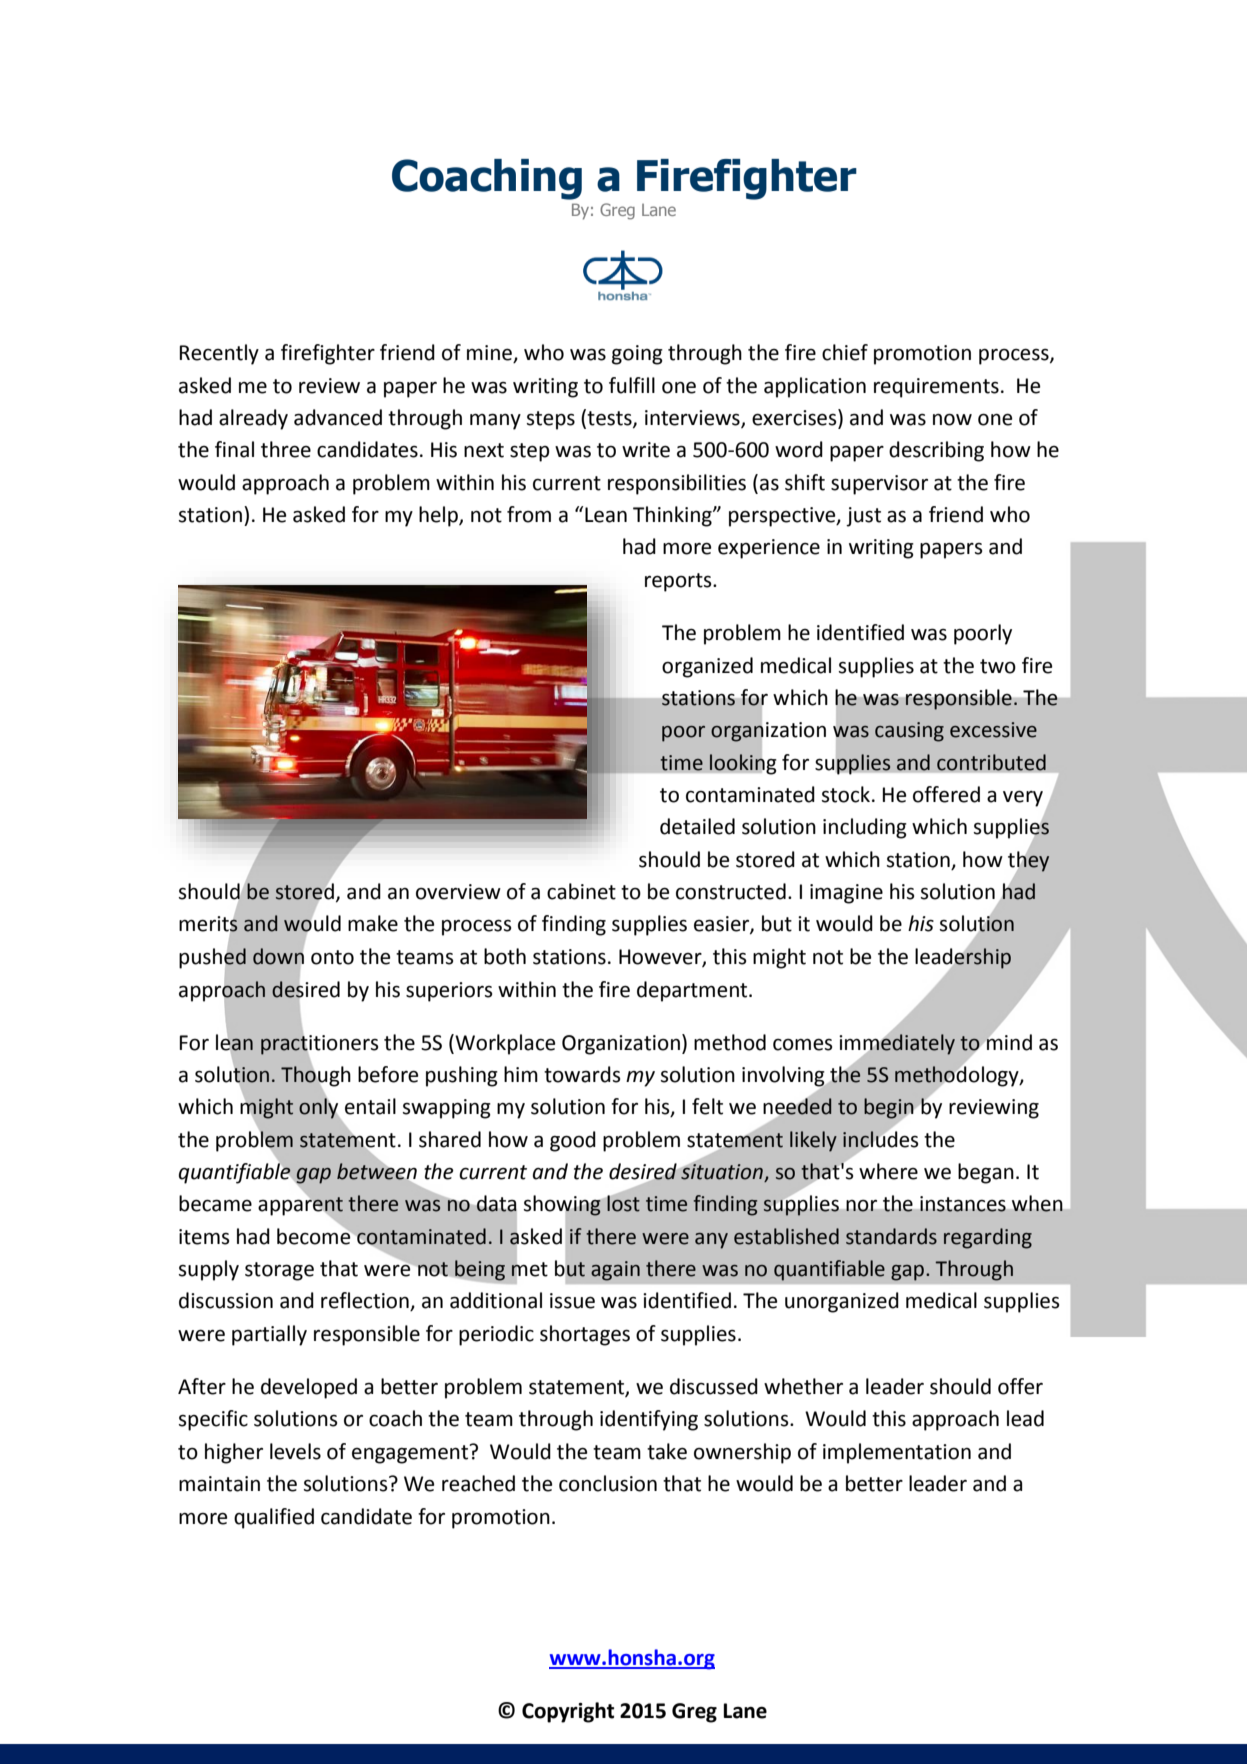 This document has width=1247, height=1764. Describe the element at coordinates (568, 1712) in the document. I see `Copyright` at that location.
